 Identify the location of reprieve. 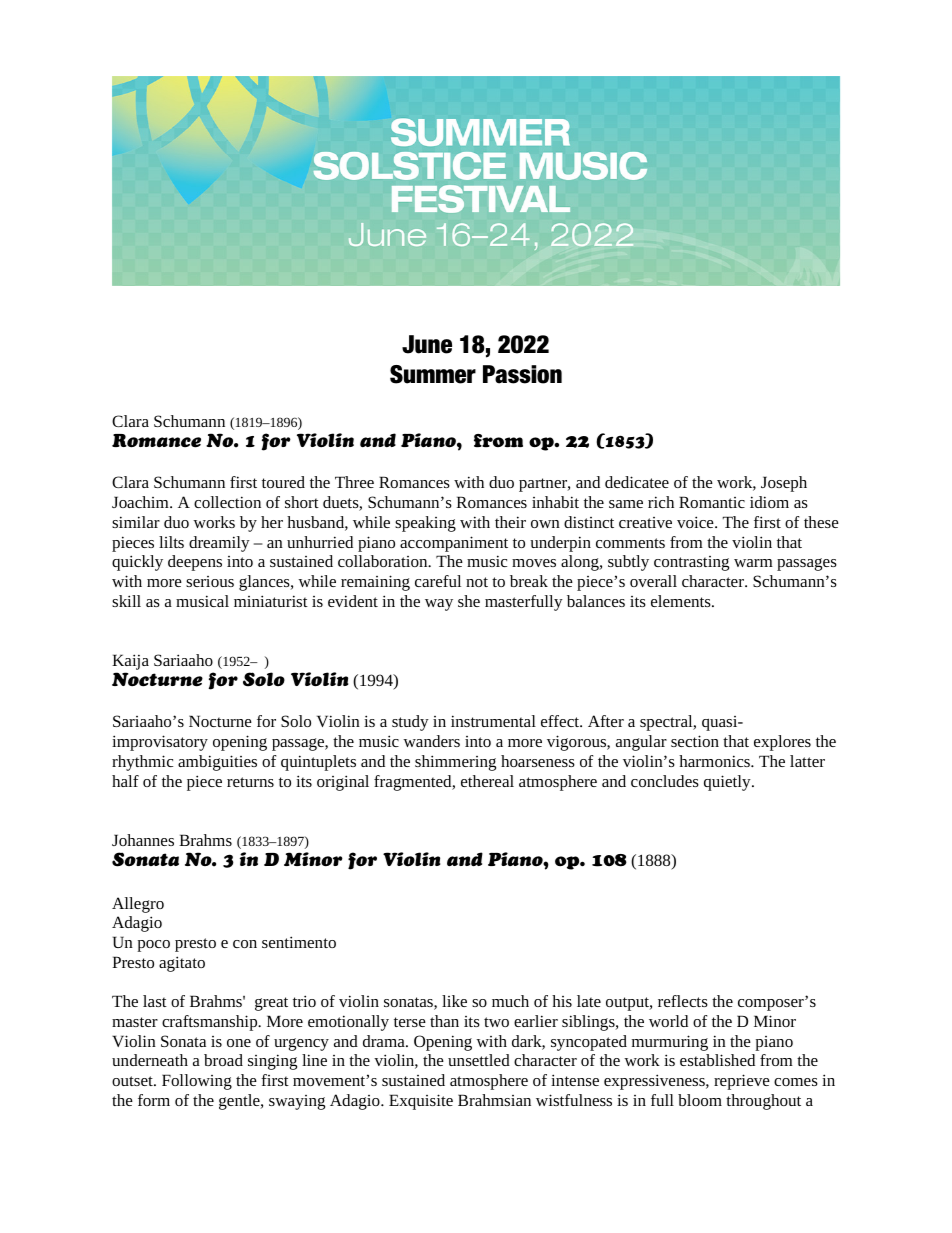
(742, 1082).
